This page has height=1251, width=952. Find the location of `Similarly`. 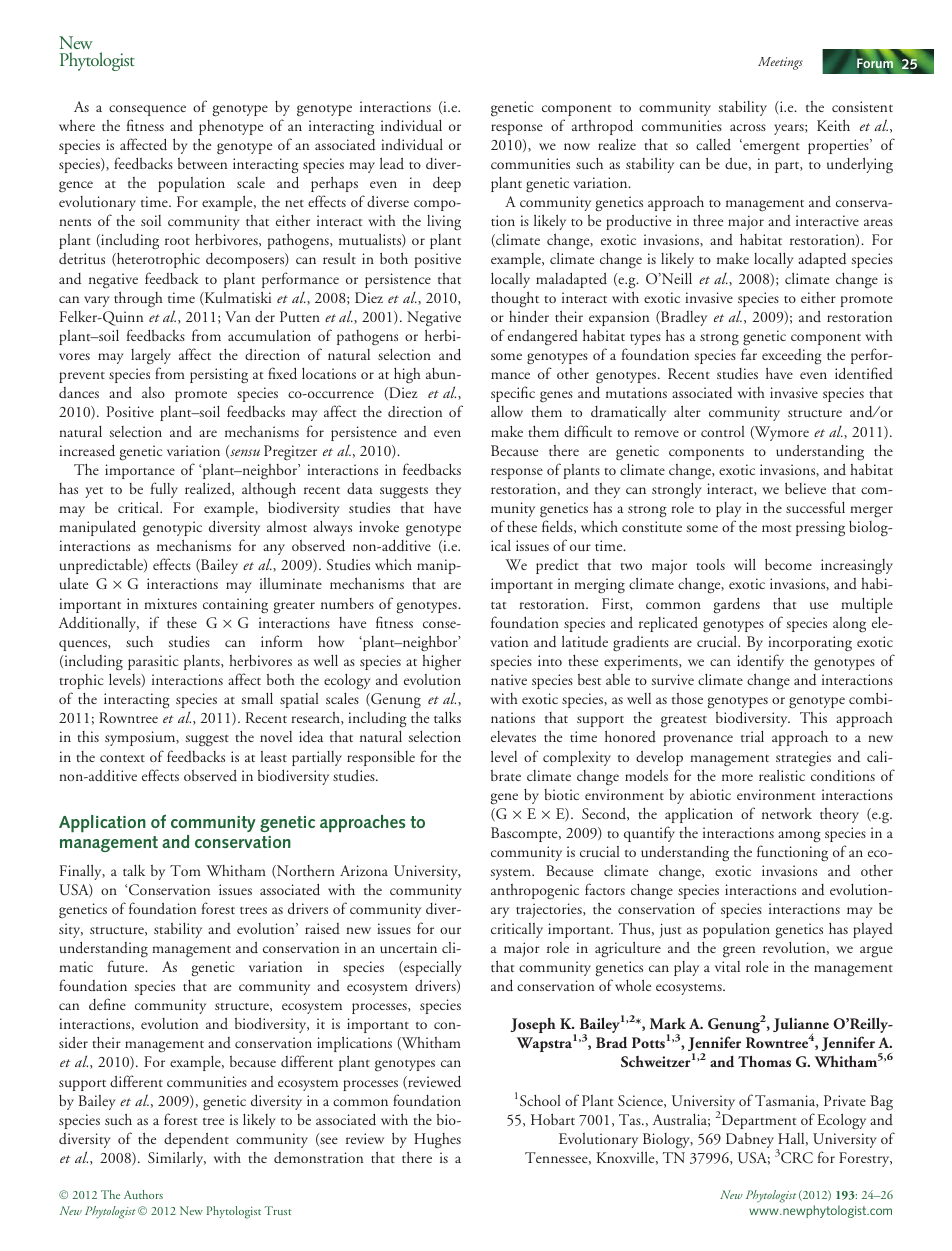

Similarly is located at coordinates (177, 1159).
